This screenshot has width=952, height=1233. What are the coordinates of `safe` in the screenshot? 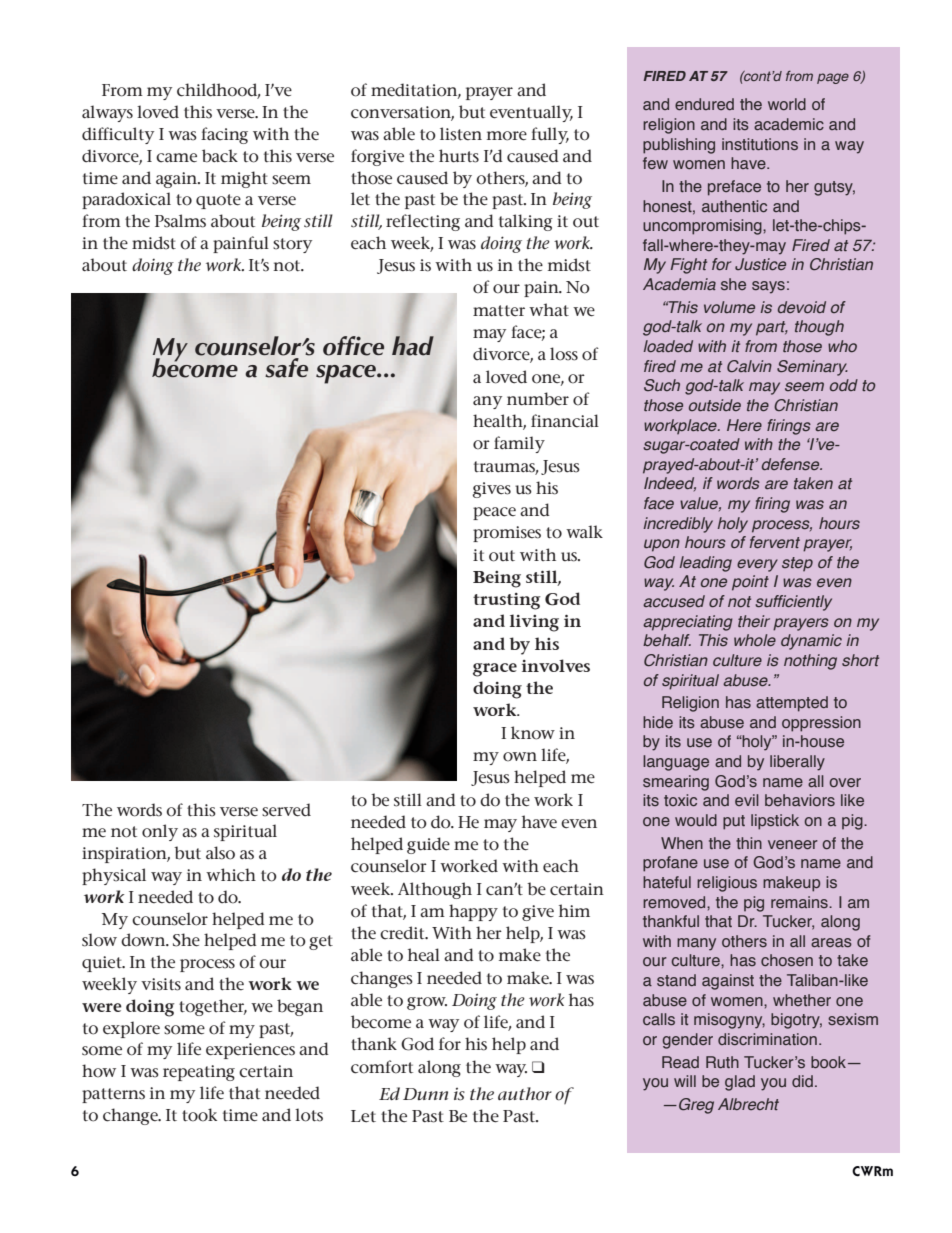 It's located at (286, 368).
